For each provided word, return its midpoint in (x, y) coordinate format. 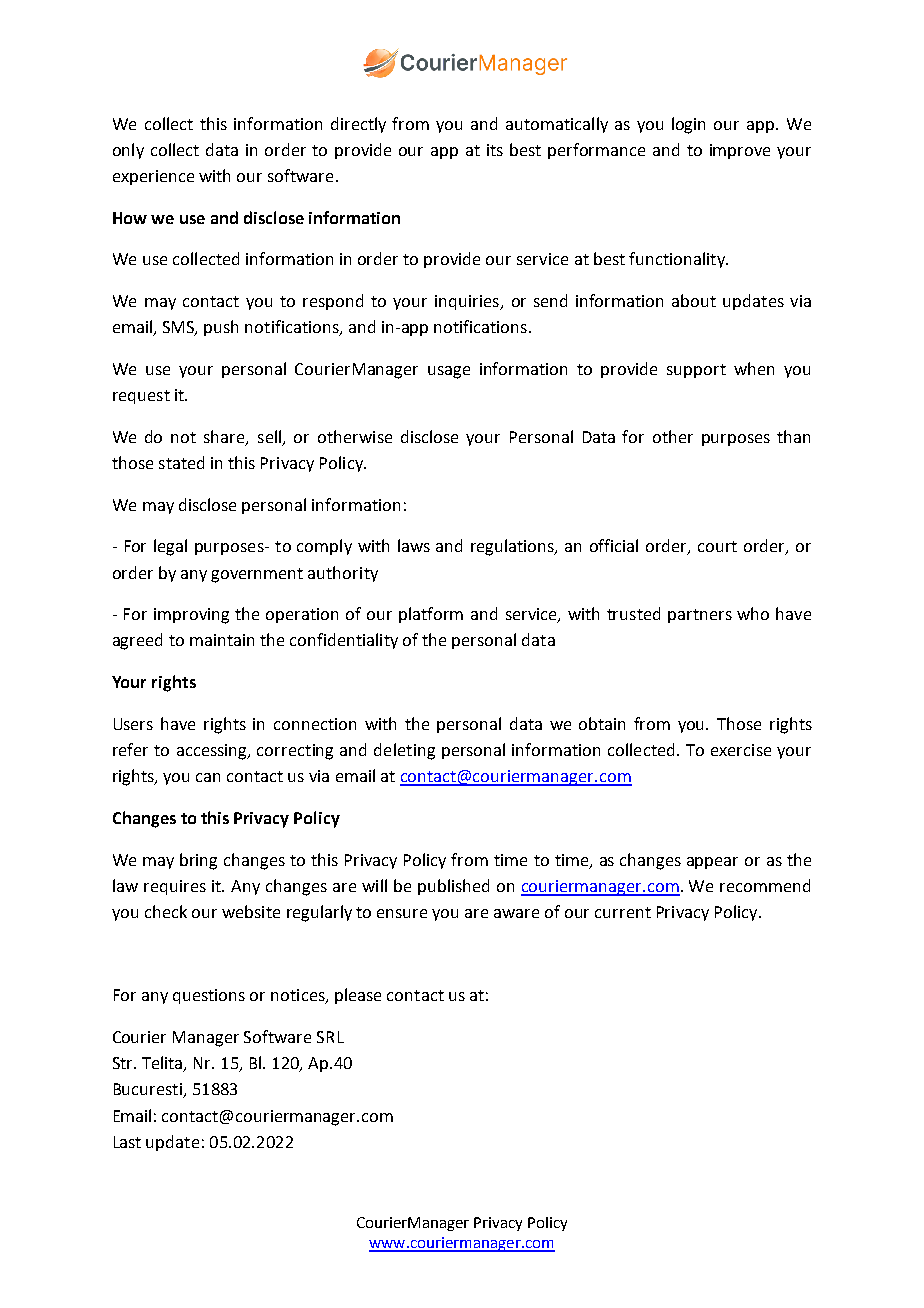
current (623, 912)
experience (153, 177)
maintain (222, 640)
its (495, 150)
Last (127, 1142)
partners (700, 616)
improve (740, 151)
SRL (330, 1037)
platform (431, 615)
